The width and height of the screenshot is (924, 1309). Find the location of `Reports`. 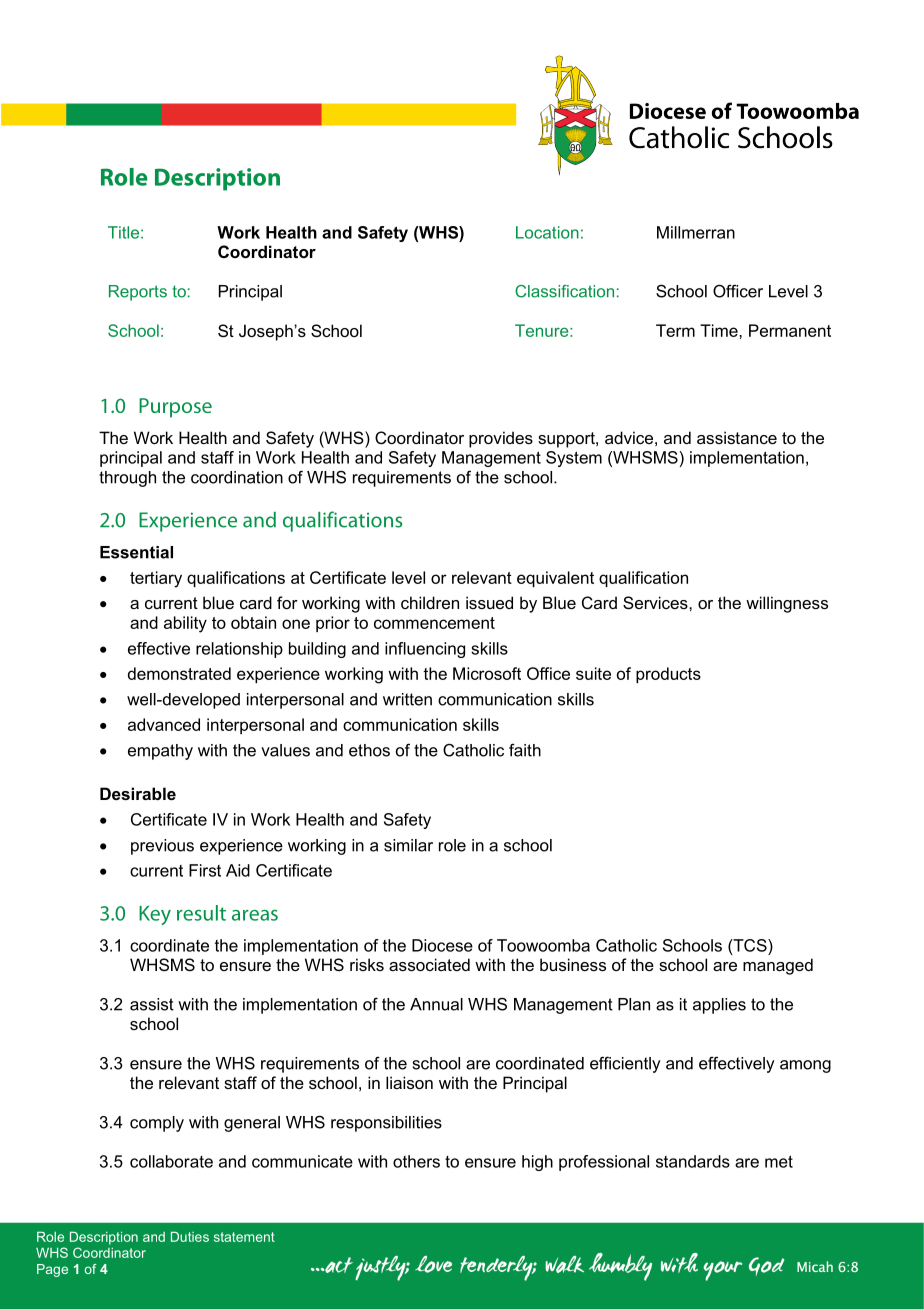

Reports is located at coordinates (138, 293).
